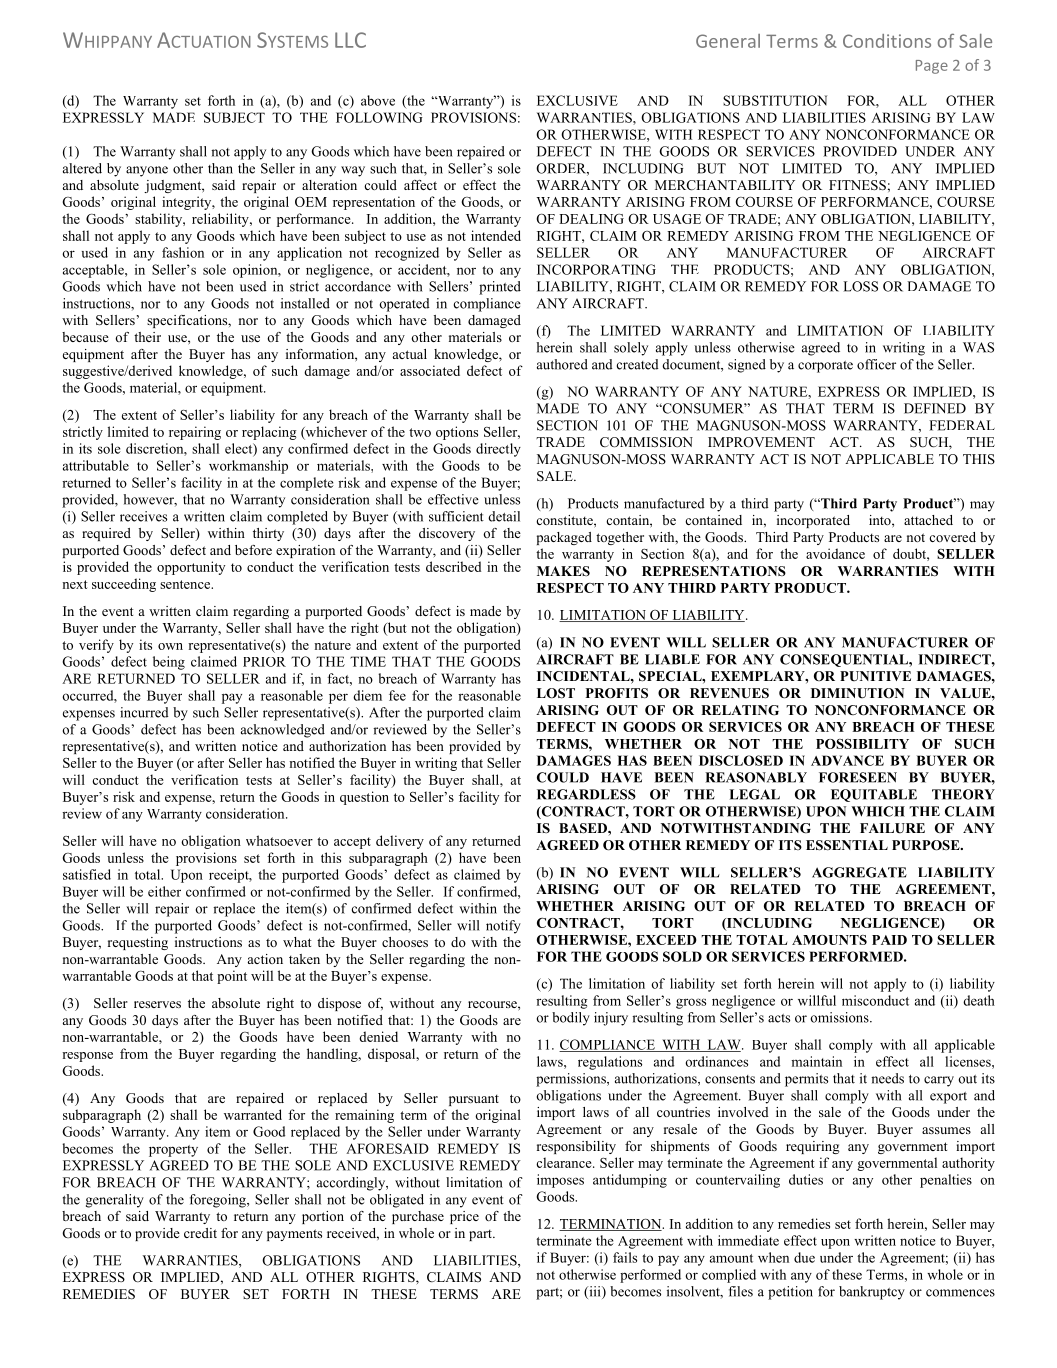  Describe the element at coordinates (169, 663) in the page. I see `being` at that location.
